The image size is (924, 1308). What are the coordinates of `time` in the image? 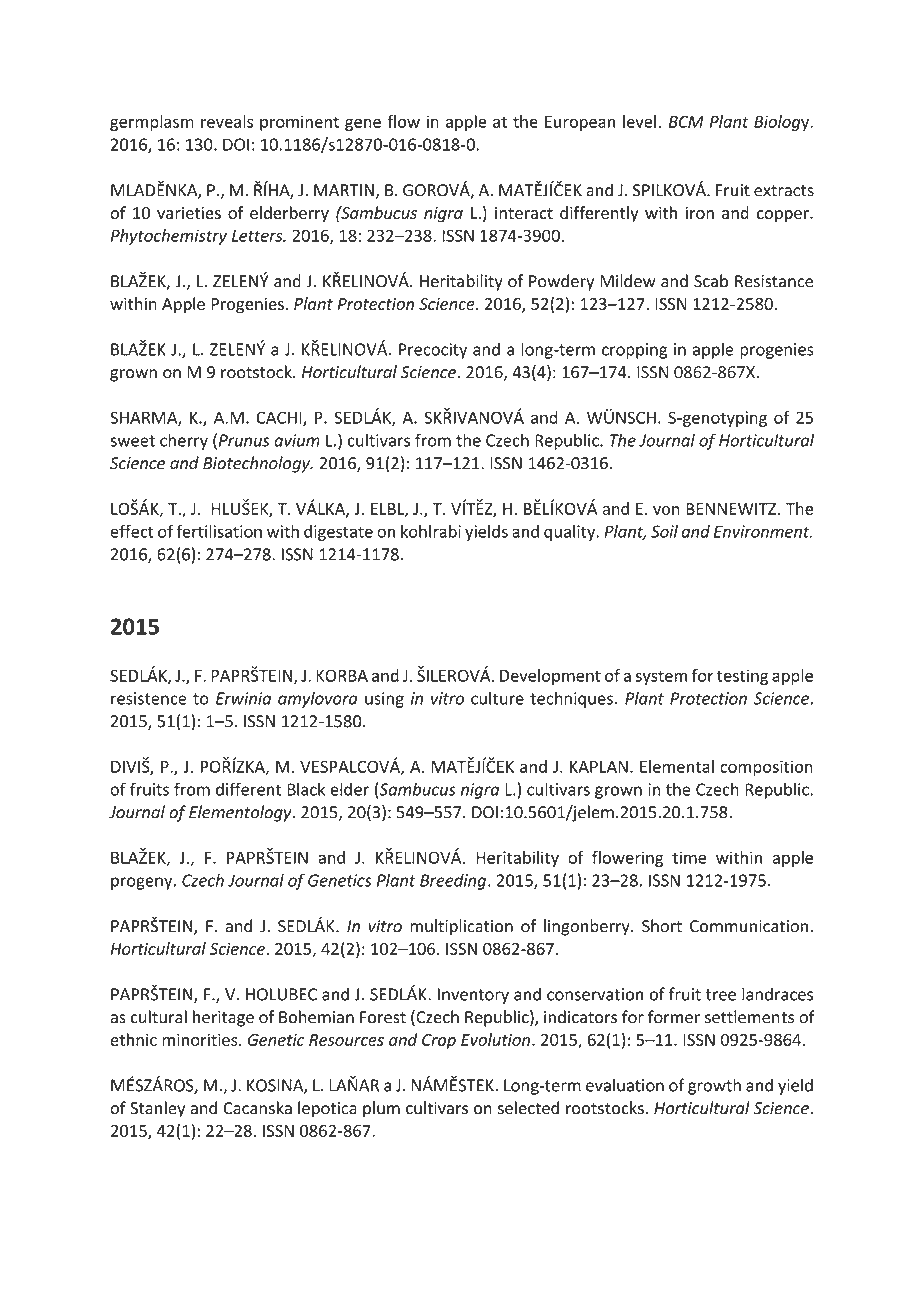 It's located at (689, 857).
